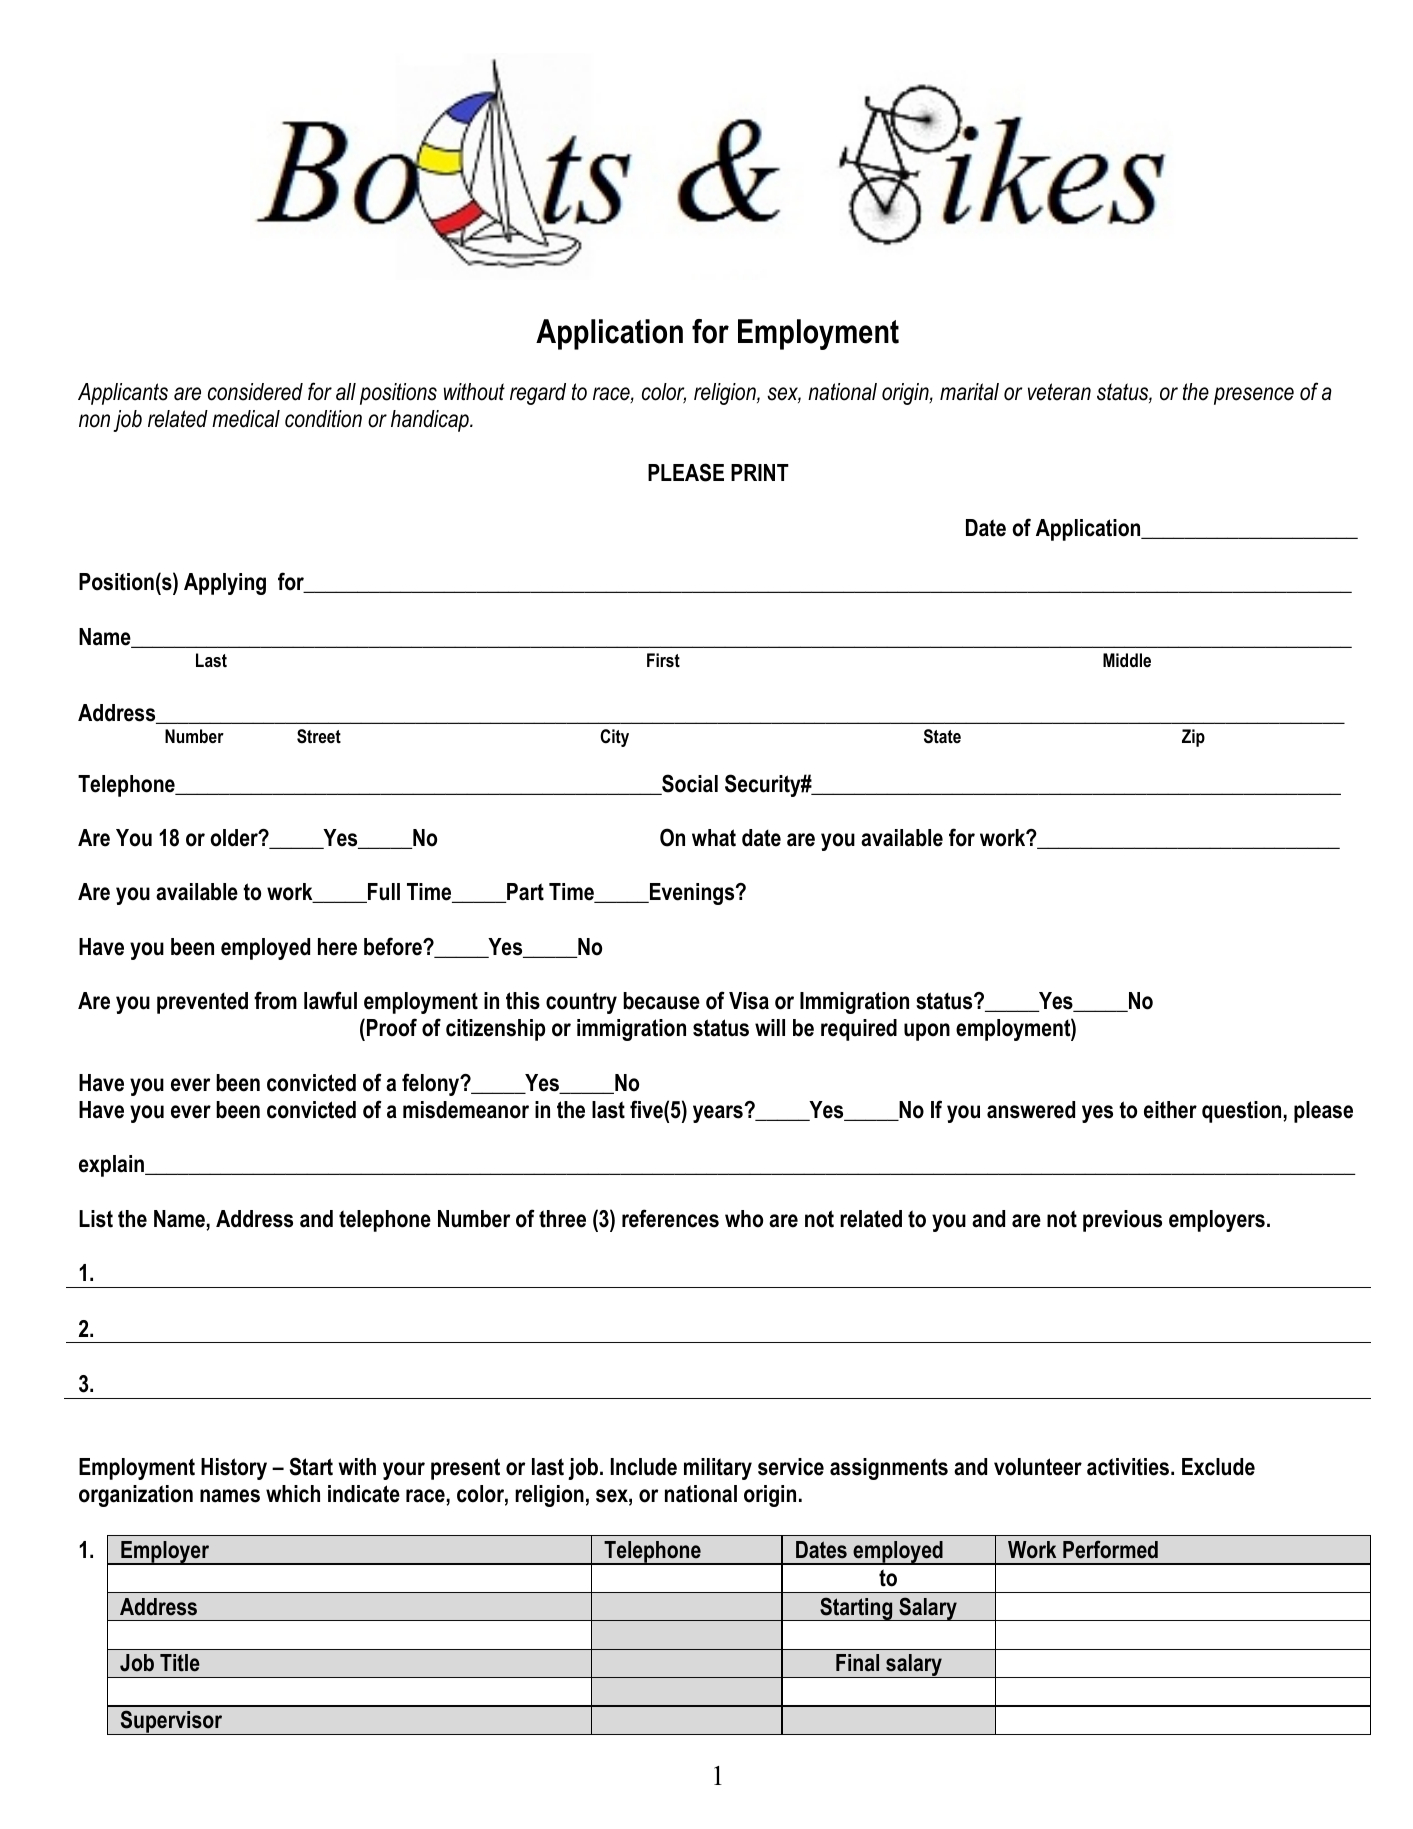 This image has width=1413, height=1829. What do you see at coordinates (927, 1032) in the image?
I see `upon` at bounding box center [927, 1032].
